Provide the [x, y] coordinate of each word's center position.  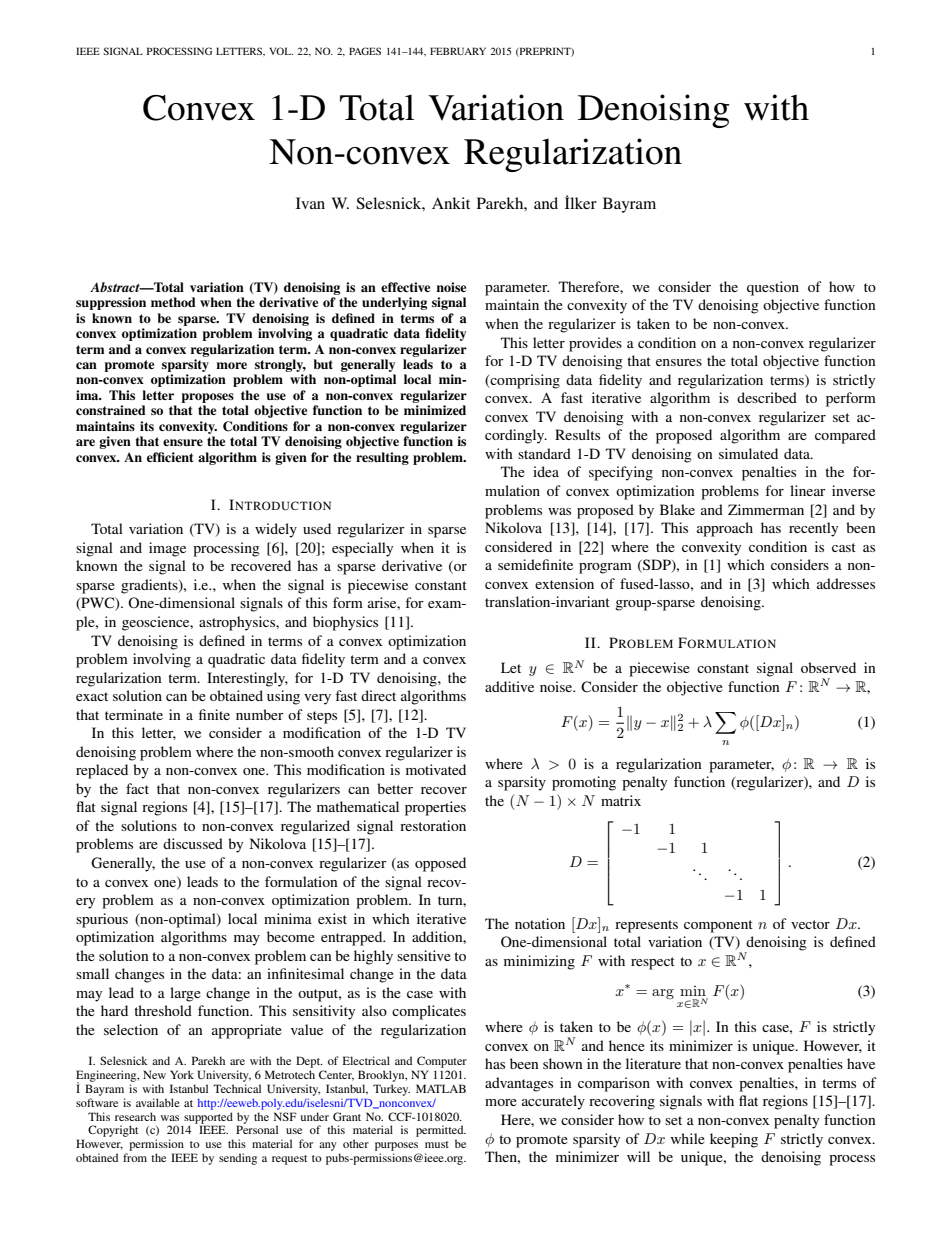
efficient [170, 457]
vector [810, 924]
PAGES [365, 51]
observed [828, 667]
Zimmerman [766, 509]
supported [208, 1119]
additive [509, 686]
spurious [102, 920]
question [773, 288]
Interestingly [247, 679]
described [767, 397]
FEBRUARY [458, 51]
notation [540, 923]
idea [546, 471]
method [173, 302]
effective [405, 287]
